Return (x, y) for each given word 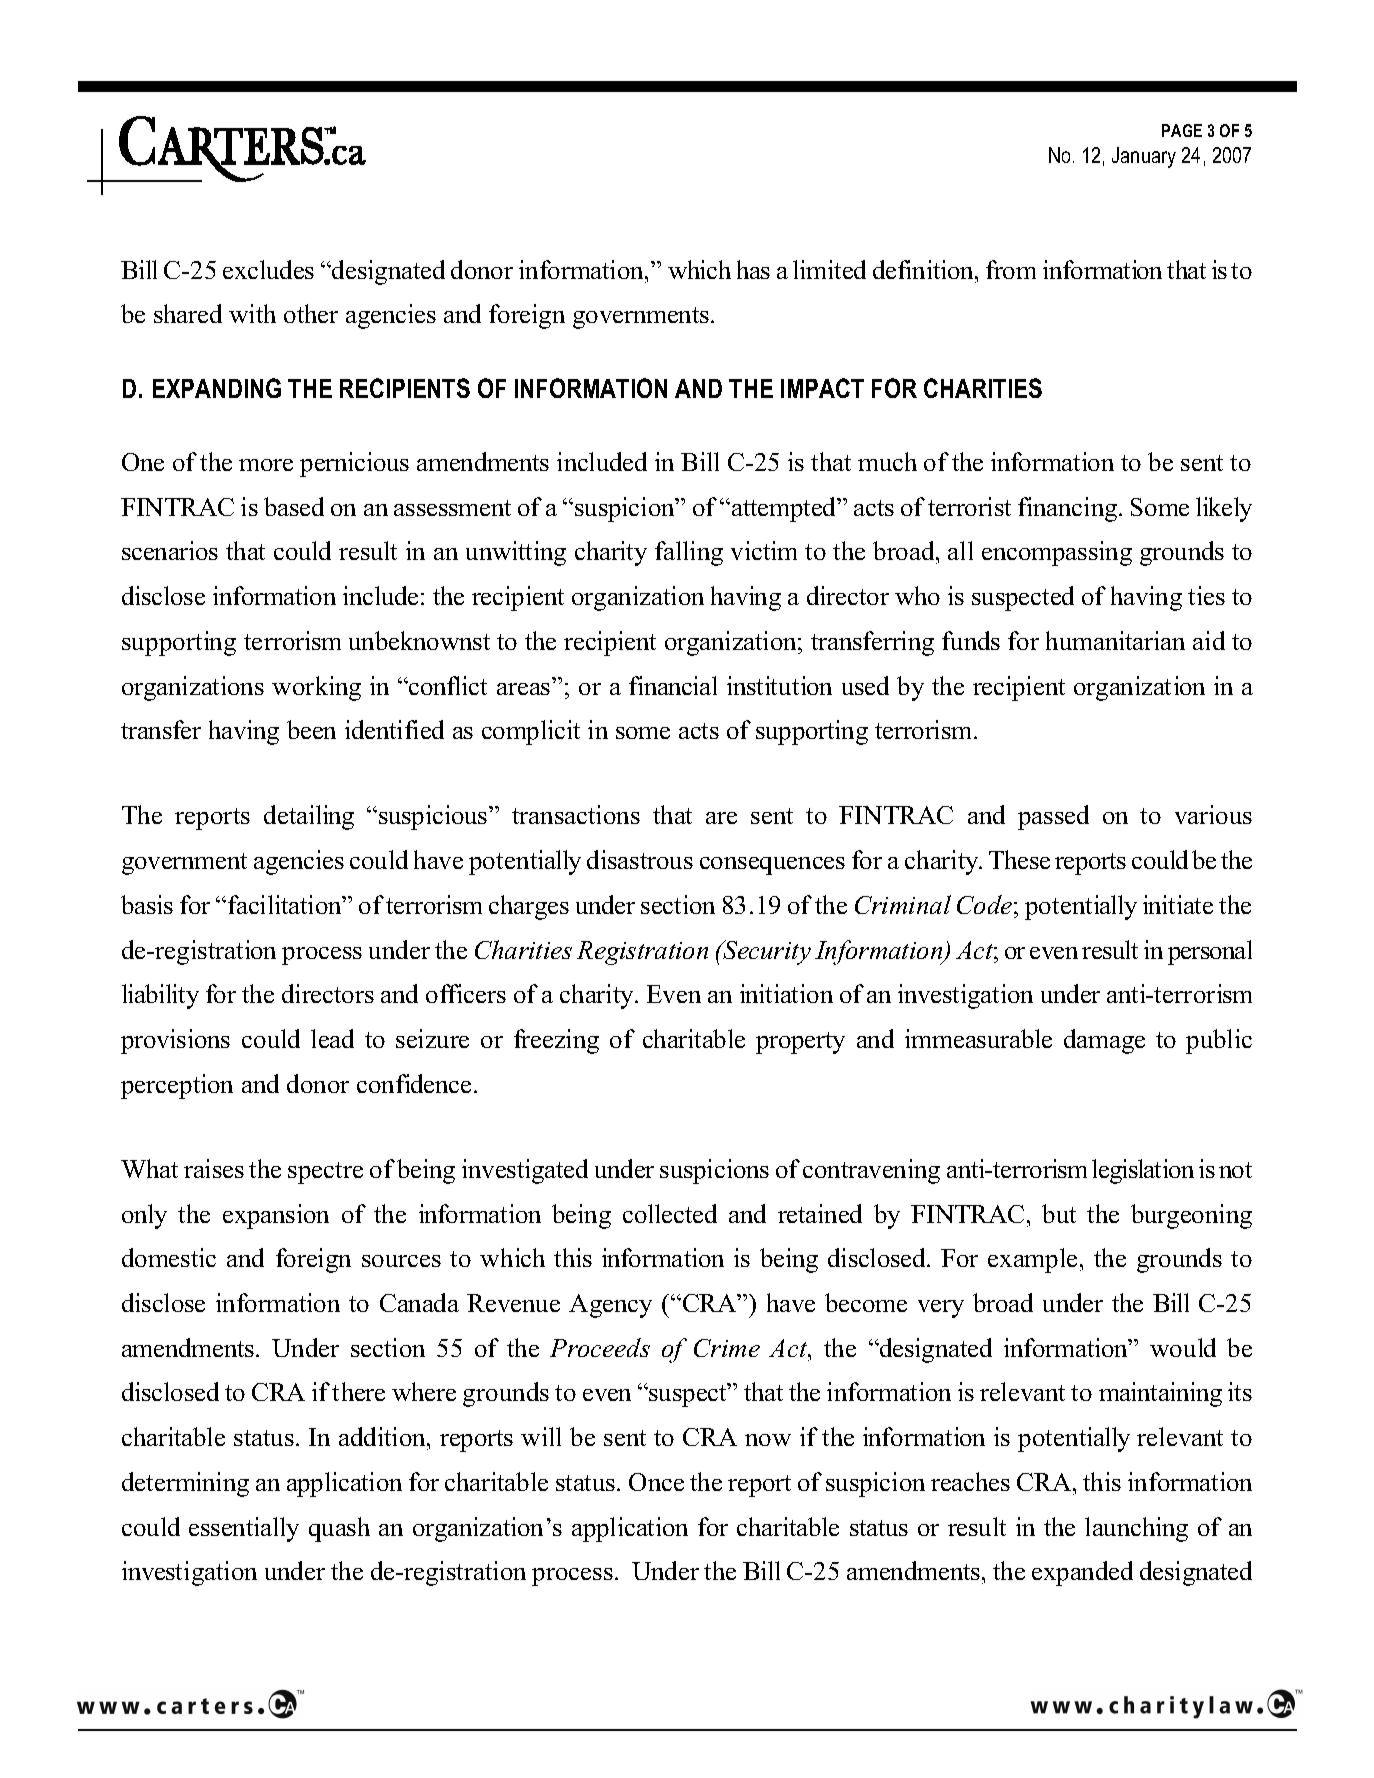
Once (656, 1482)
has (753, 269)
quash (339, 1529)
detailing (309, 817)
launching (1136, 1529)
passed (1053, 817)
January (1144, 157)
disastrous (640, 859)
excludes (268, 269)
